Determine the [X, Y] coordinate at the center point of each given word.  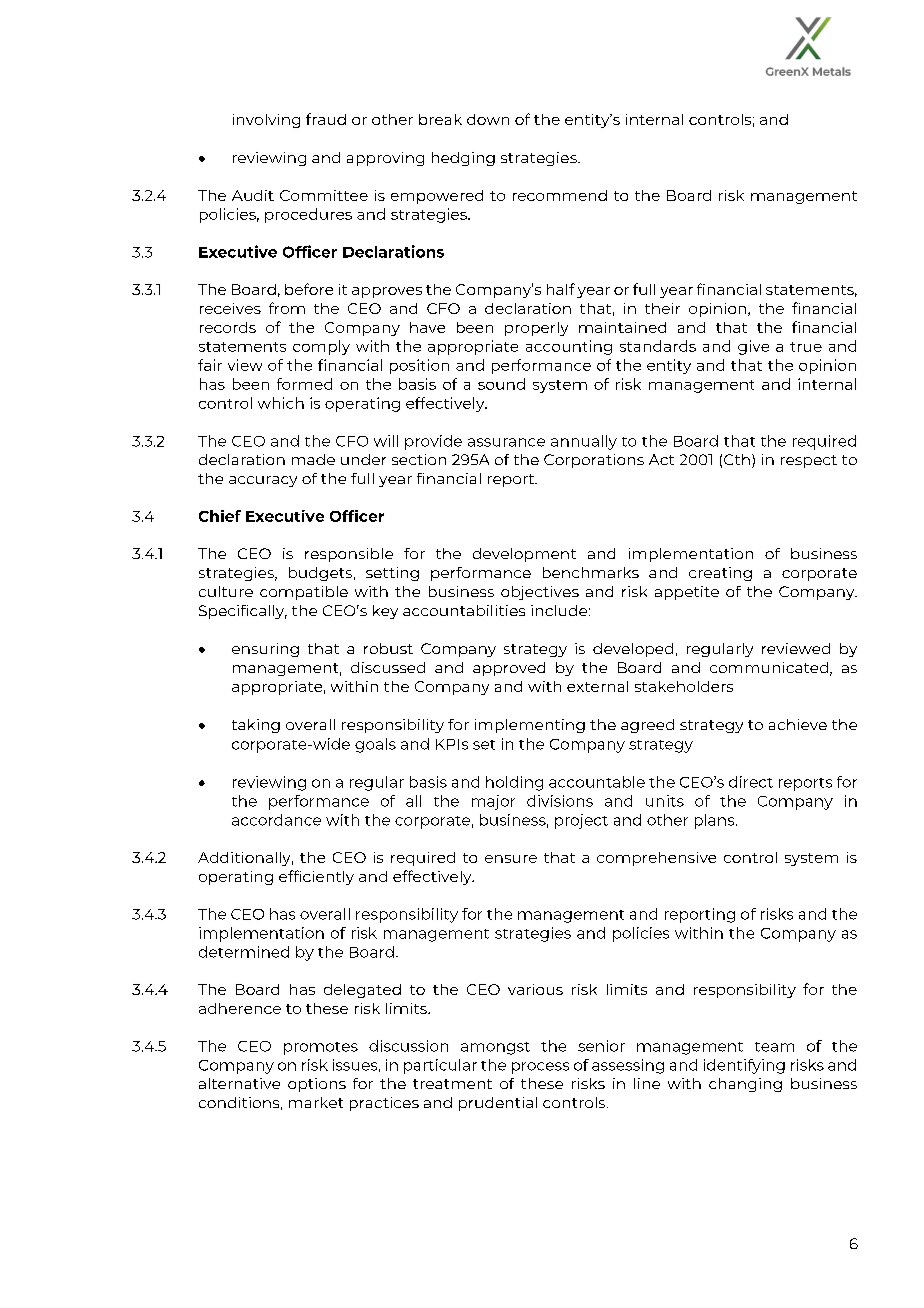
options [317, 1085]
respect [809, 461]
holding [514, 783]
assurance [506, 442]
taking [256, 726]
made [313, 459]
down [488, 119]
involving [266, 121]
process [540, 1068]
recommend [560, 195]
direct [751, 782]
